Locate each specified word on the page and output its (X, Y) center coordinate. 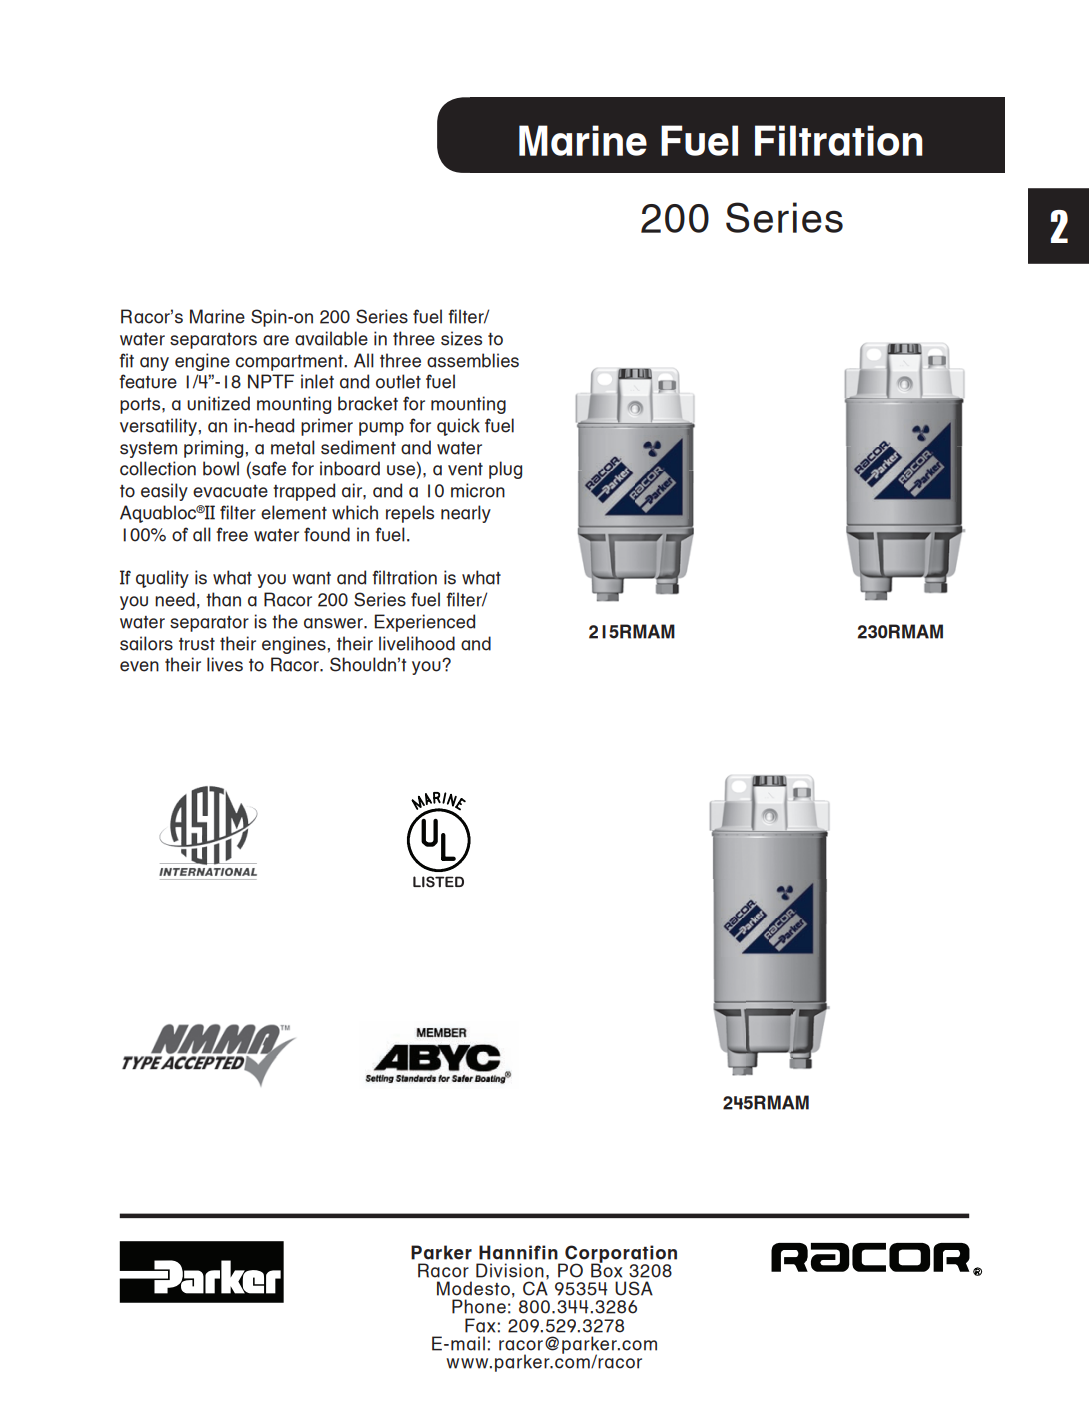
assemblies (473, 360)
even (139, 666)
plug (505, 470)
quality (162, 579)
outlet (398, 381)
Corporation (620, 1255)
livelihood (417, 643)
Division (510, 1270)
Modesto (473, 1288)
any (154, 364)
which (355, 512)
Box (606, 1270)
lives (225, 664)
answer (334, 623)
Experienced (425, 623)
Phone (479, 1306)
